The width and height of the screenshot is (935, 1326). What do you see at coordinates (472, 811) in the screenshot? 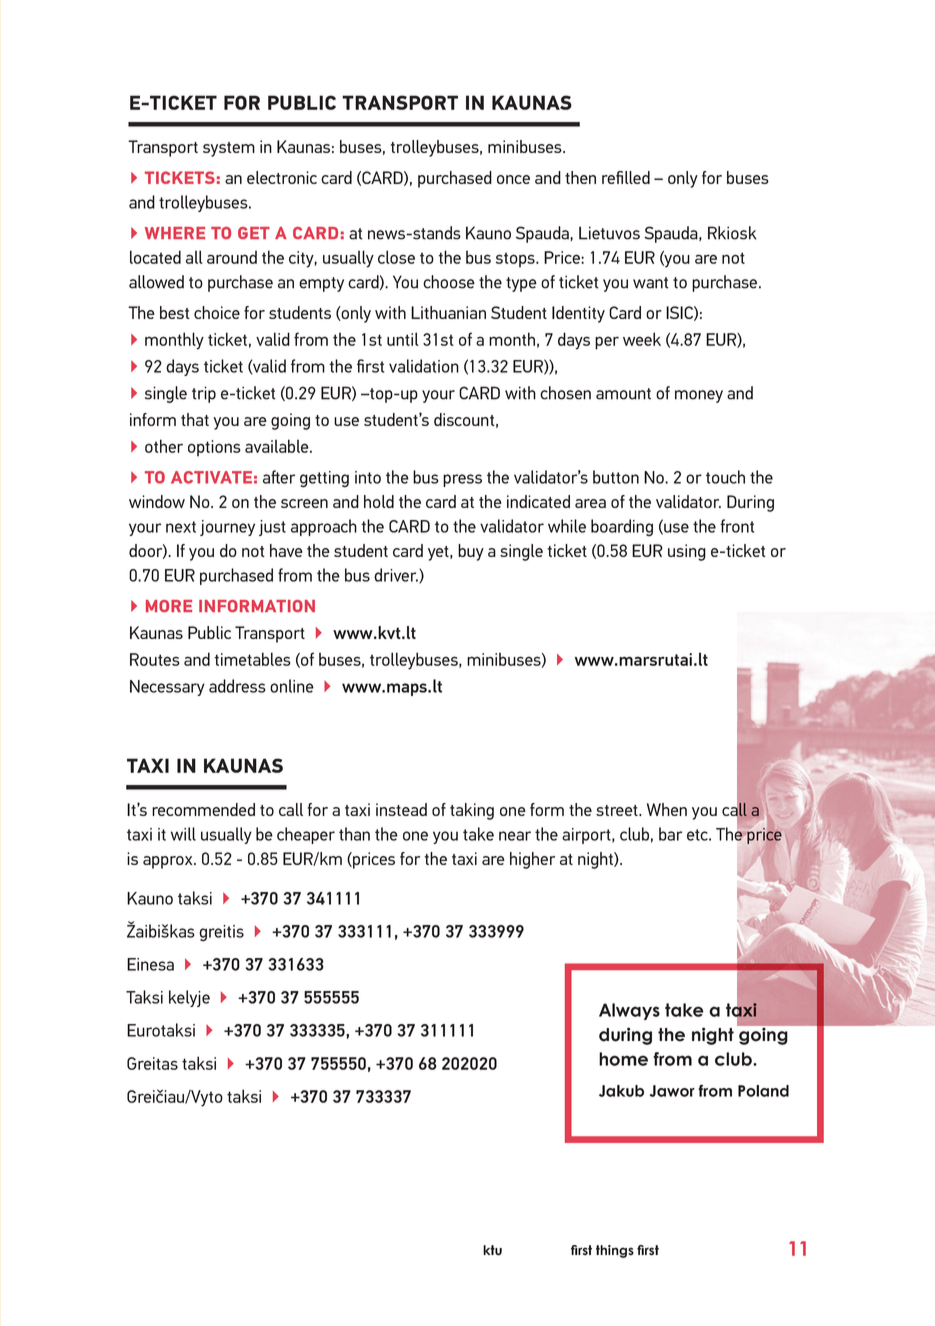
I see `taking` at bounding box center [472, 811].
